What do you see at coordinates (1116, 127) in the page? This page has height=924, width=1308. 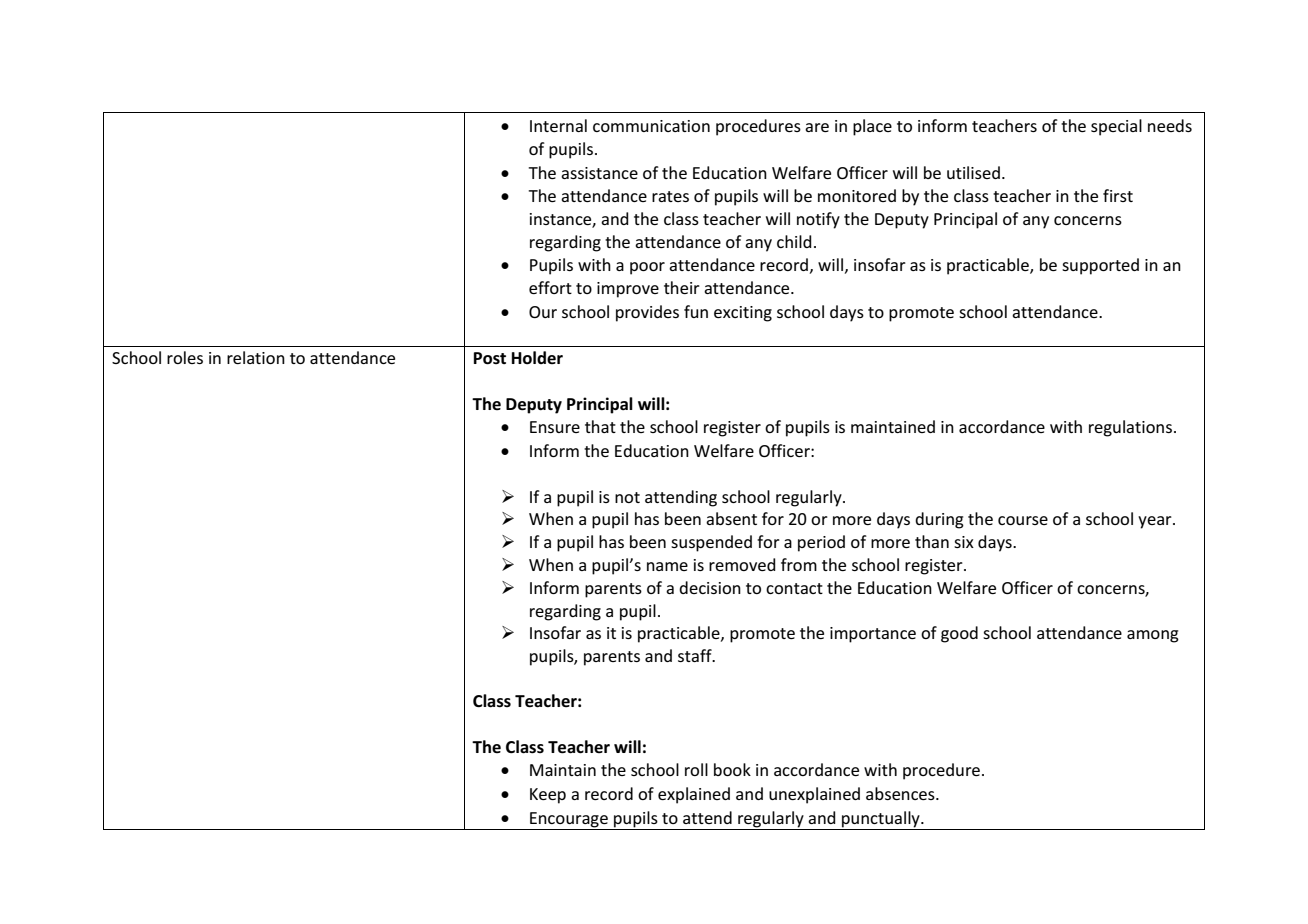 I see `special` at bounding box center [1116, 127].
